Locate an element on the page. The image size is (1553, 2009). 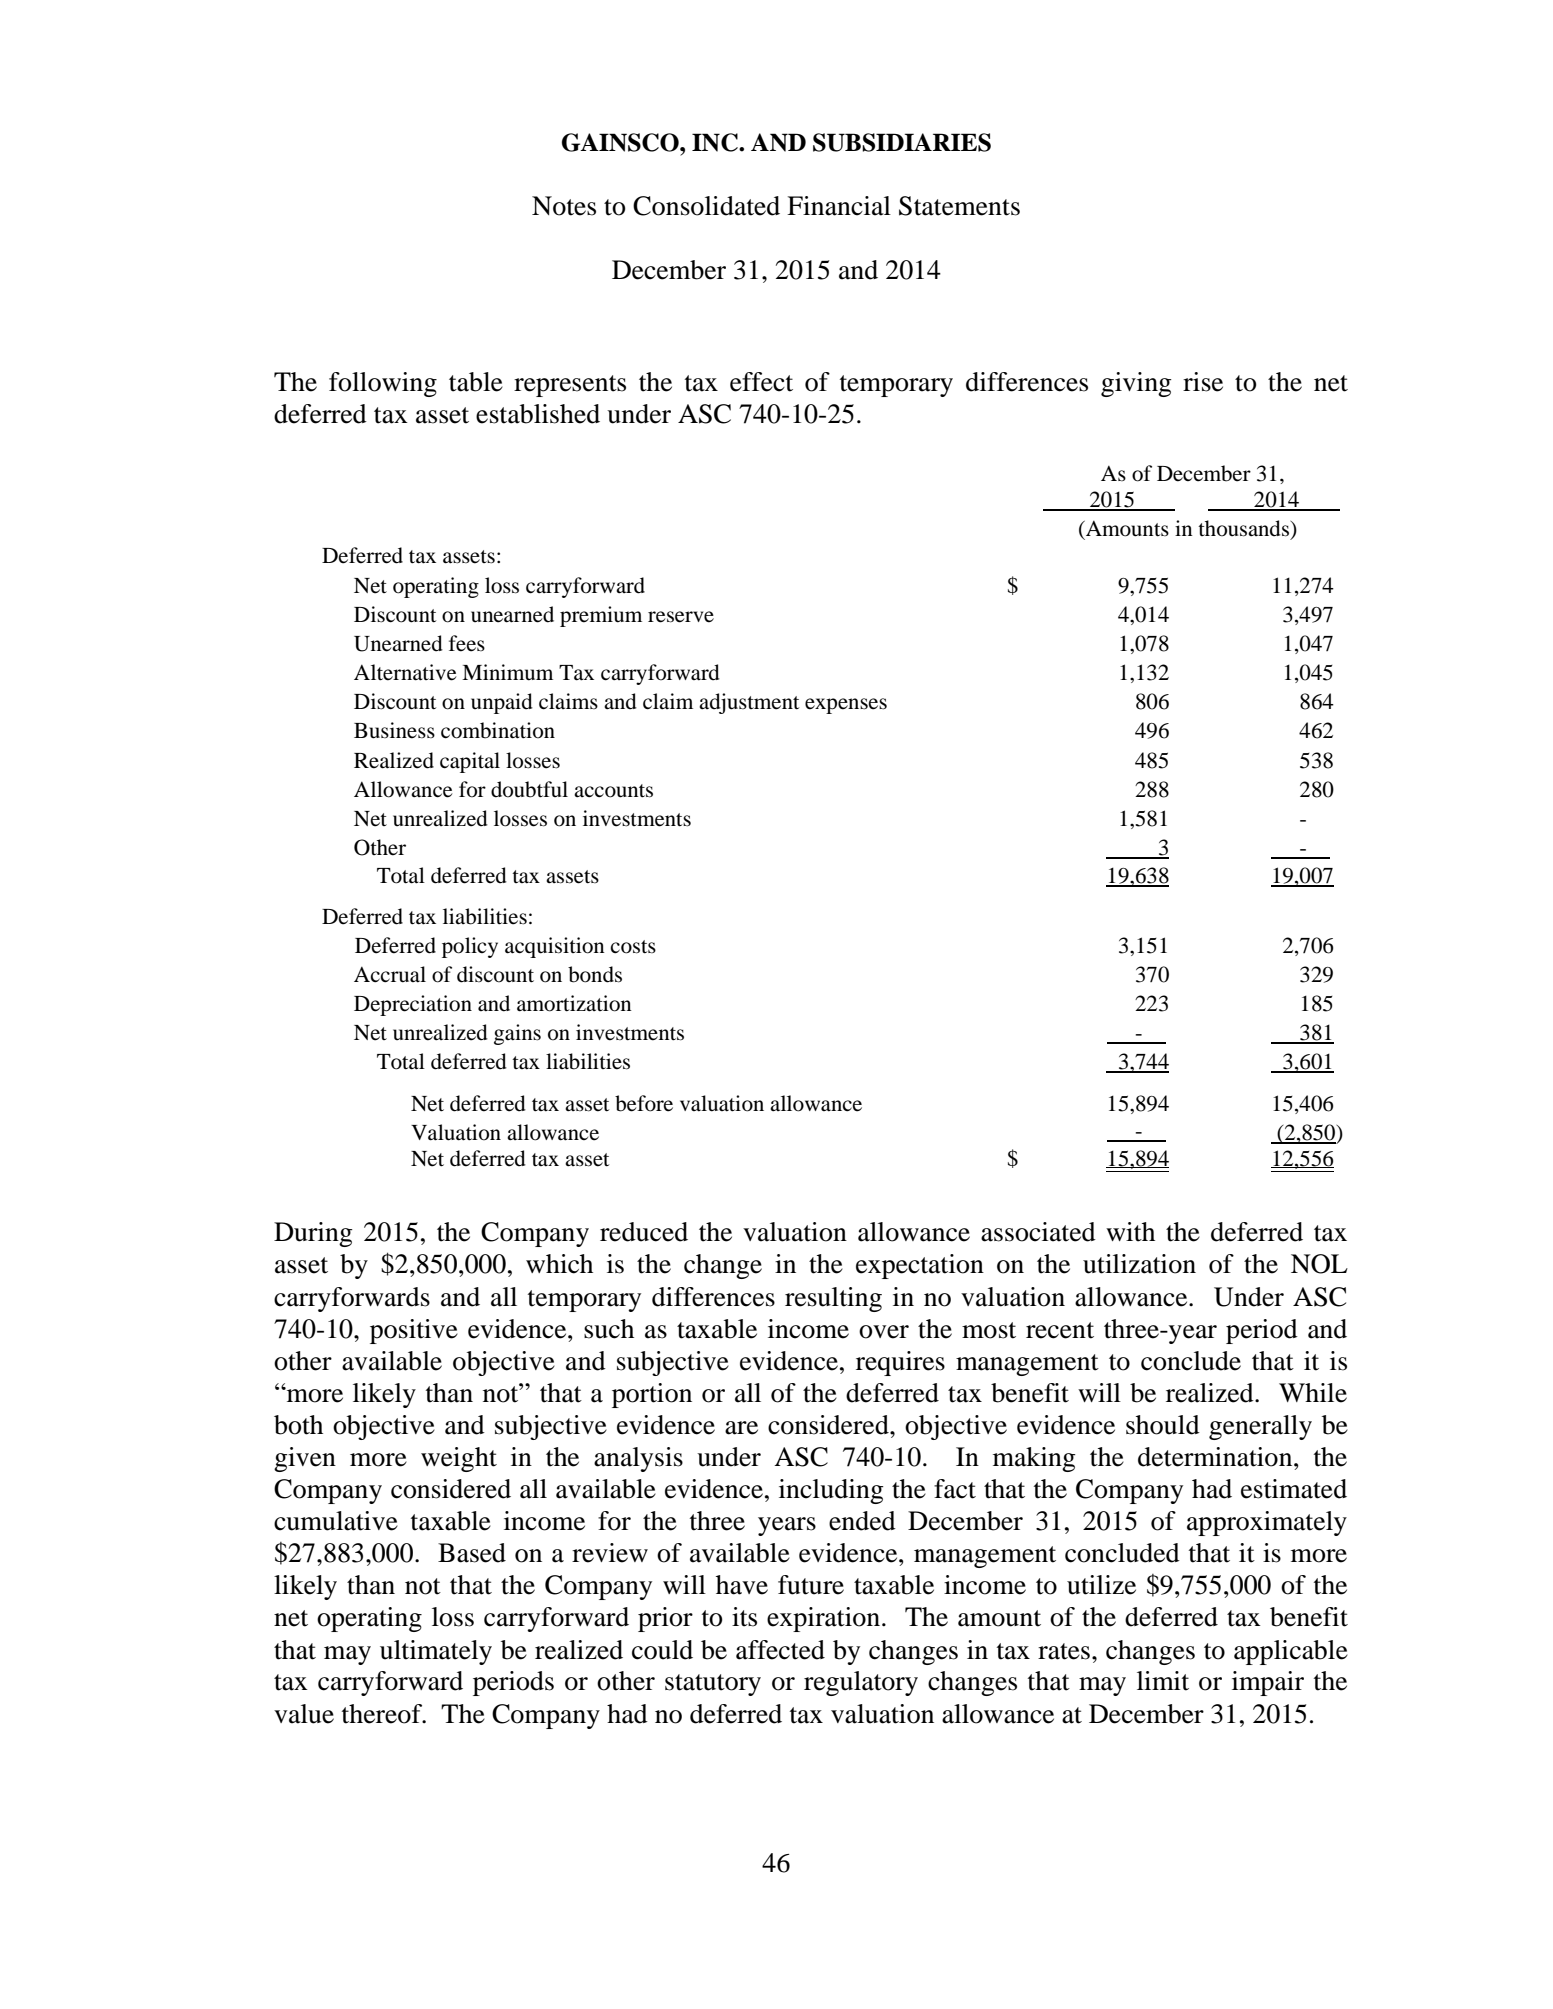
ultimately is located at coordinates (436, 1652).
